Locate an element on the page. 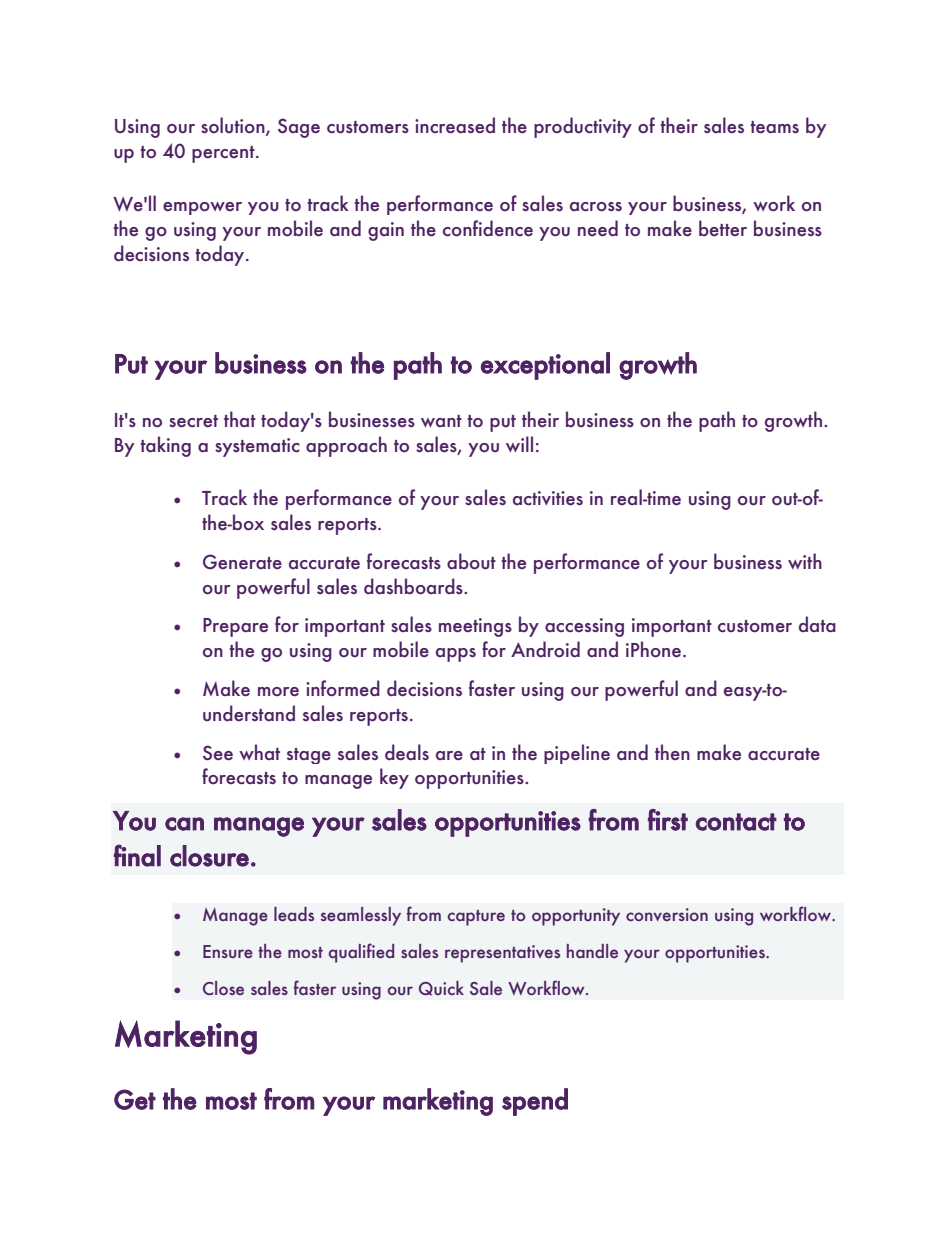 Image resolution: width=952 pixels, height=1233 pixels. increased is located at coordinates (455, 125).
